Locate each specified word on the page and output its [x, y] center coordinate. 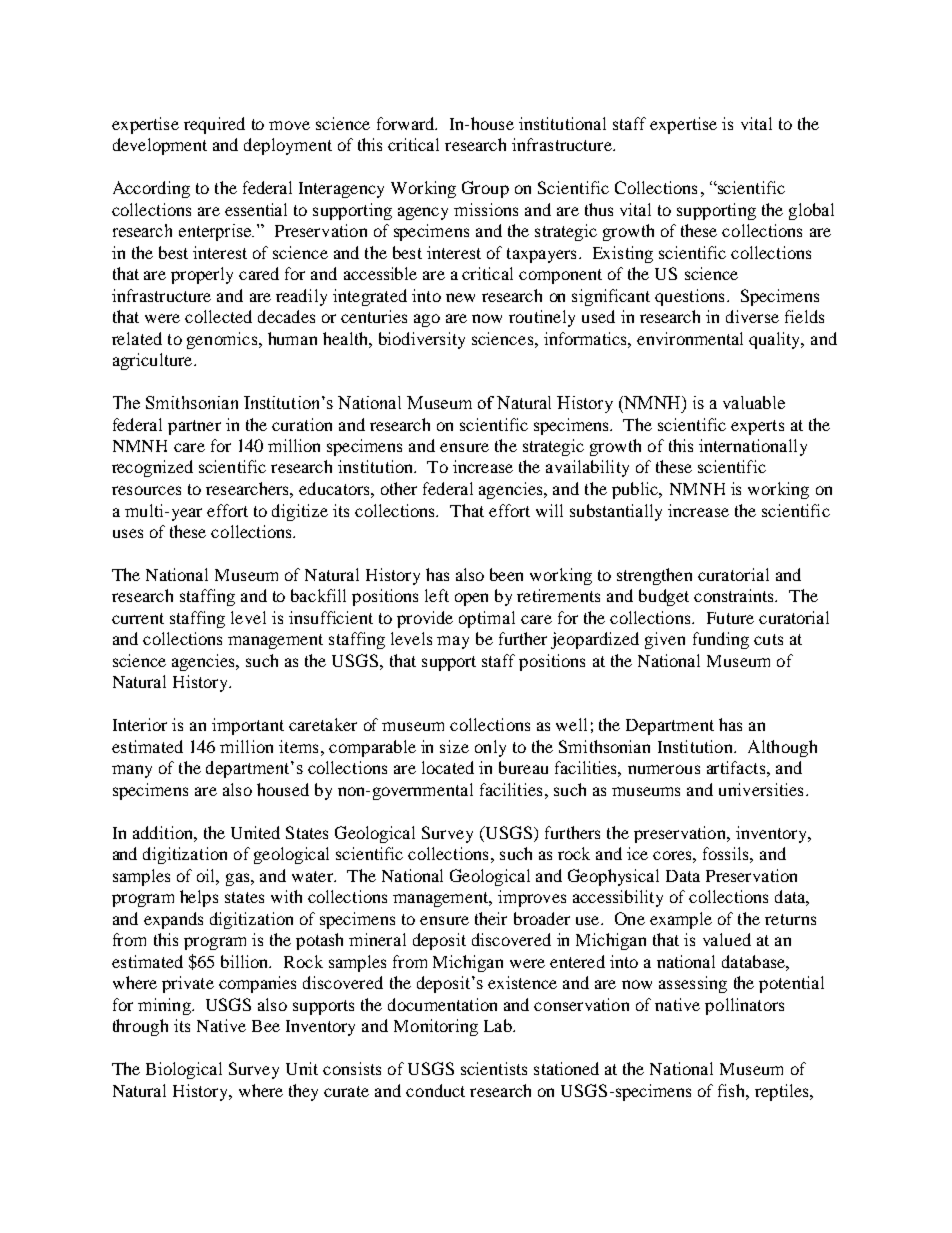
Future [730, 618]
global [811, 211]
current [138, 618]
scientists [494, 1068]
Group [485, 189]
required [214, 125]
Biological [184, 1070]
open [471, 599]
